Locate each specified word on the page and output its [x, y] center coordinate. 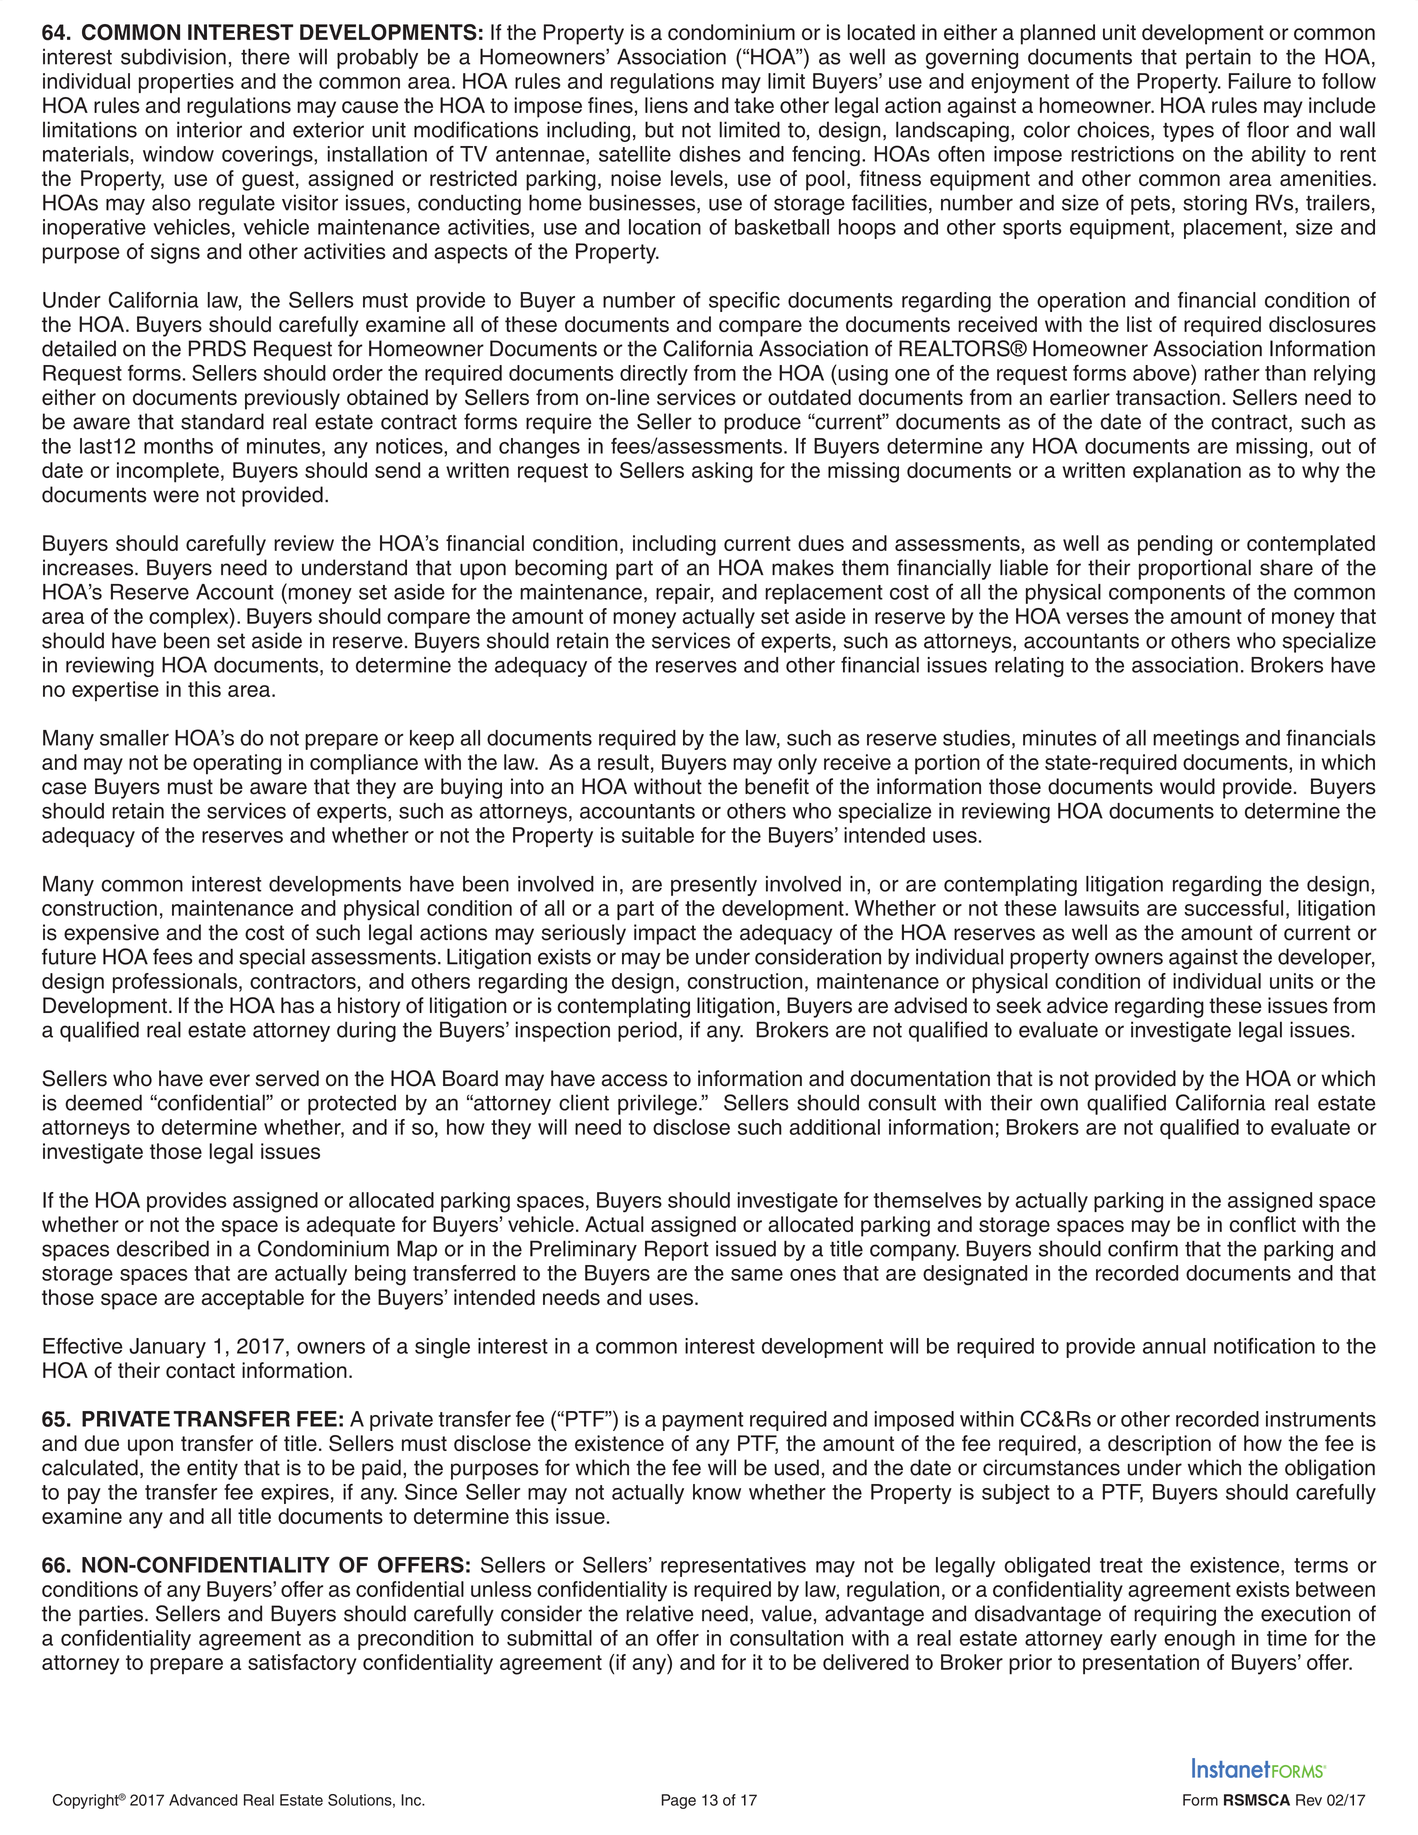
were [176, 496]
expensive [111, 934]
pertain [1218, 58]
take [754, 105]
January [167, 1348]
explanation [1187, 472]
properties [186, 83]
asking [722, 472]
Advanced [203, 1800]
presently [714, 886]
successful [1233, 908]
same [757, 1275]
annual [1174, 1346]
